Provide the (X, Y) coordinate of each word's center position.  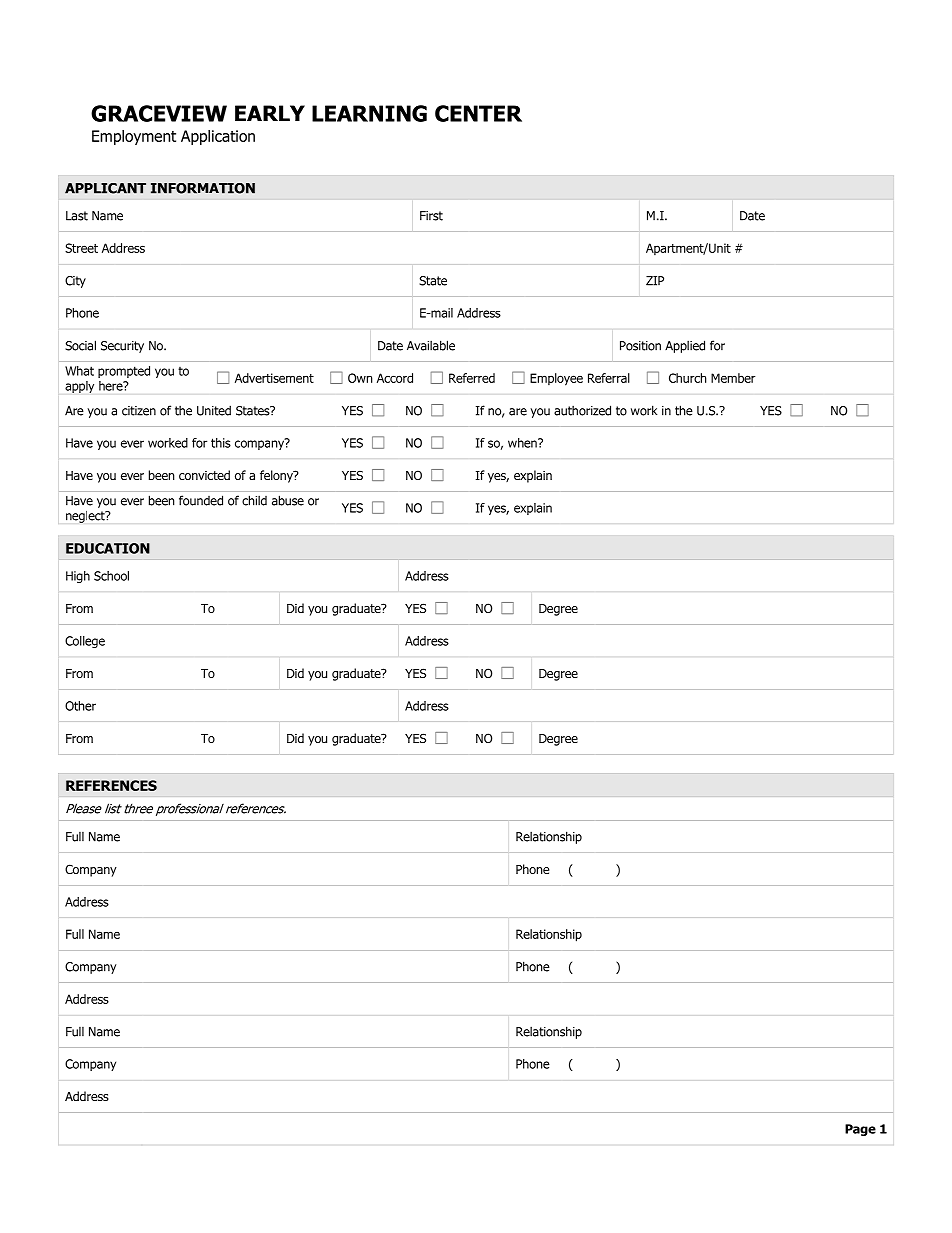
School (111, 576)
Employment (134, 137)
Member (733, 378)
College (85, 642)
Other (80, 706)
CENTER (478, 113)
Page (860, 1130)
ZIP (655, 281)
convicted (204, 475)
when (523, 443)
